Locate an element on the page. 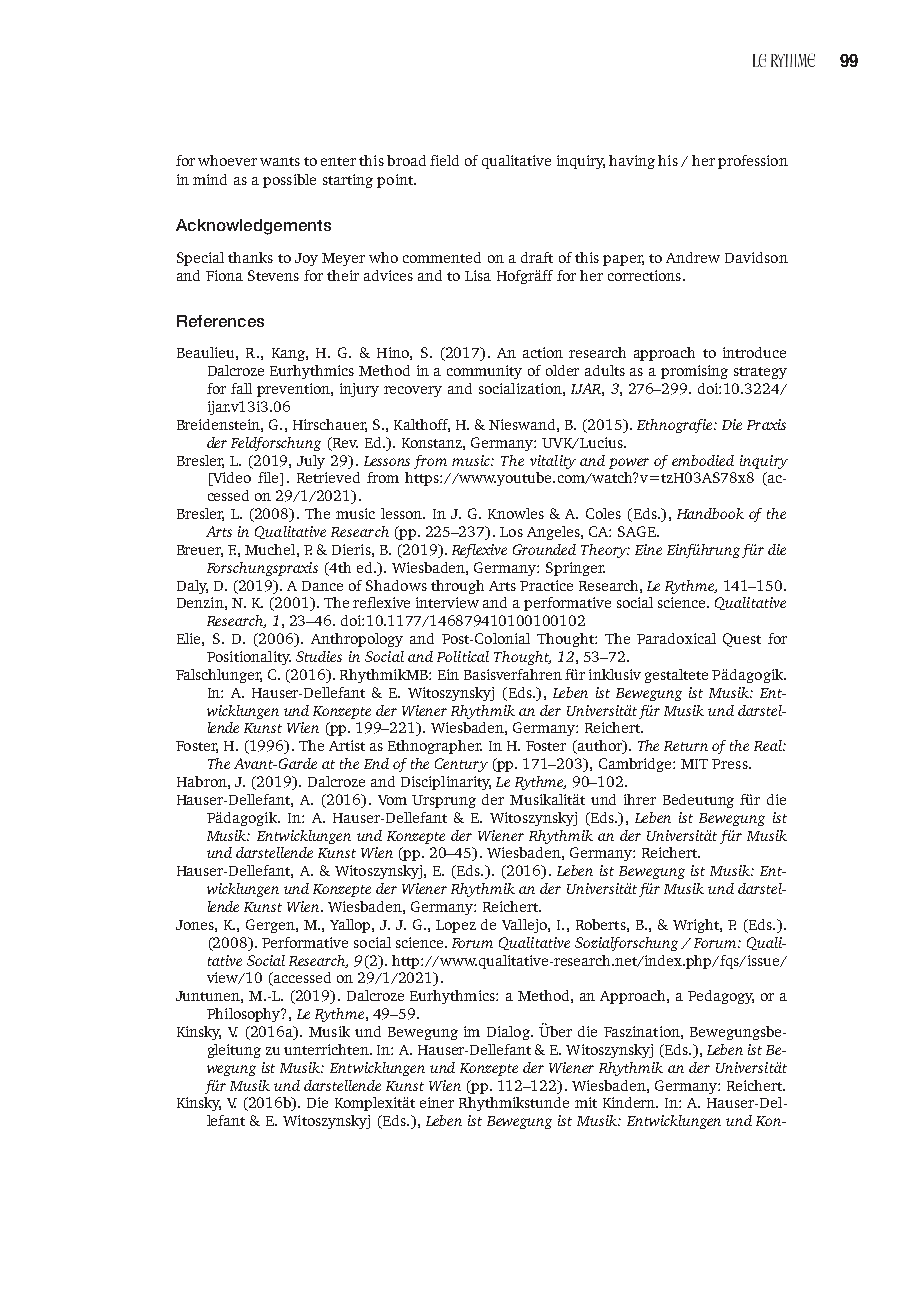 Image resolution: width=924 pixels, height=1308 pixels. Dance is located at coordinates (322, 586).
